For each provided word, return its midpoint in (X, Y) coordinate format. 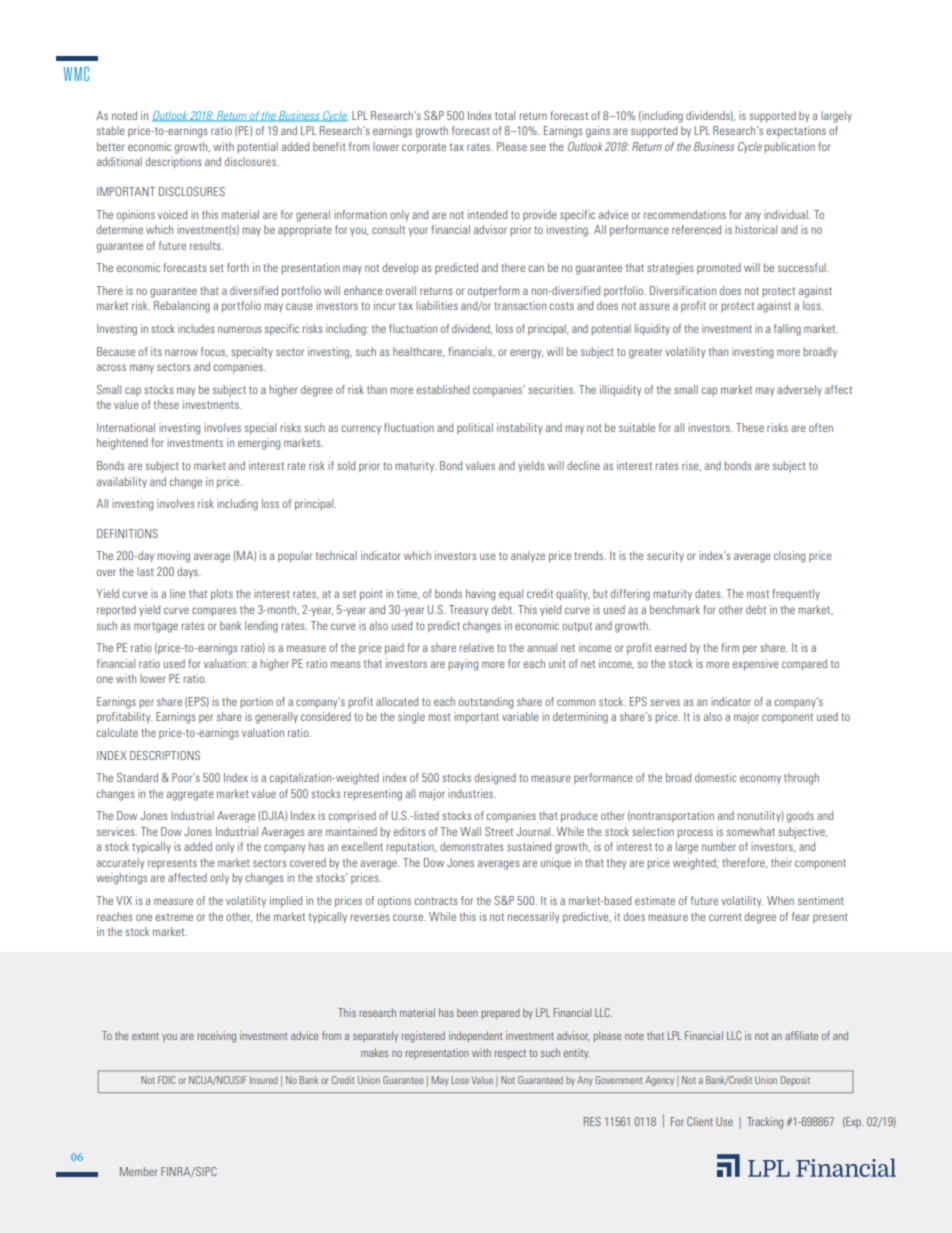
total (505, 115)
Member (138, 1171)
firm (730, 647)
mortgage (156, 627)
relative (477, 647)
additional (119, 161)
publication (789, 147)
